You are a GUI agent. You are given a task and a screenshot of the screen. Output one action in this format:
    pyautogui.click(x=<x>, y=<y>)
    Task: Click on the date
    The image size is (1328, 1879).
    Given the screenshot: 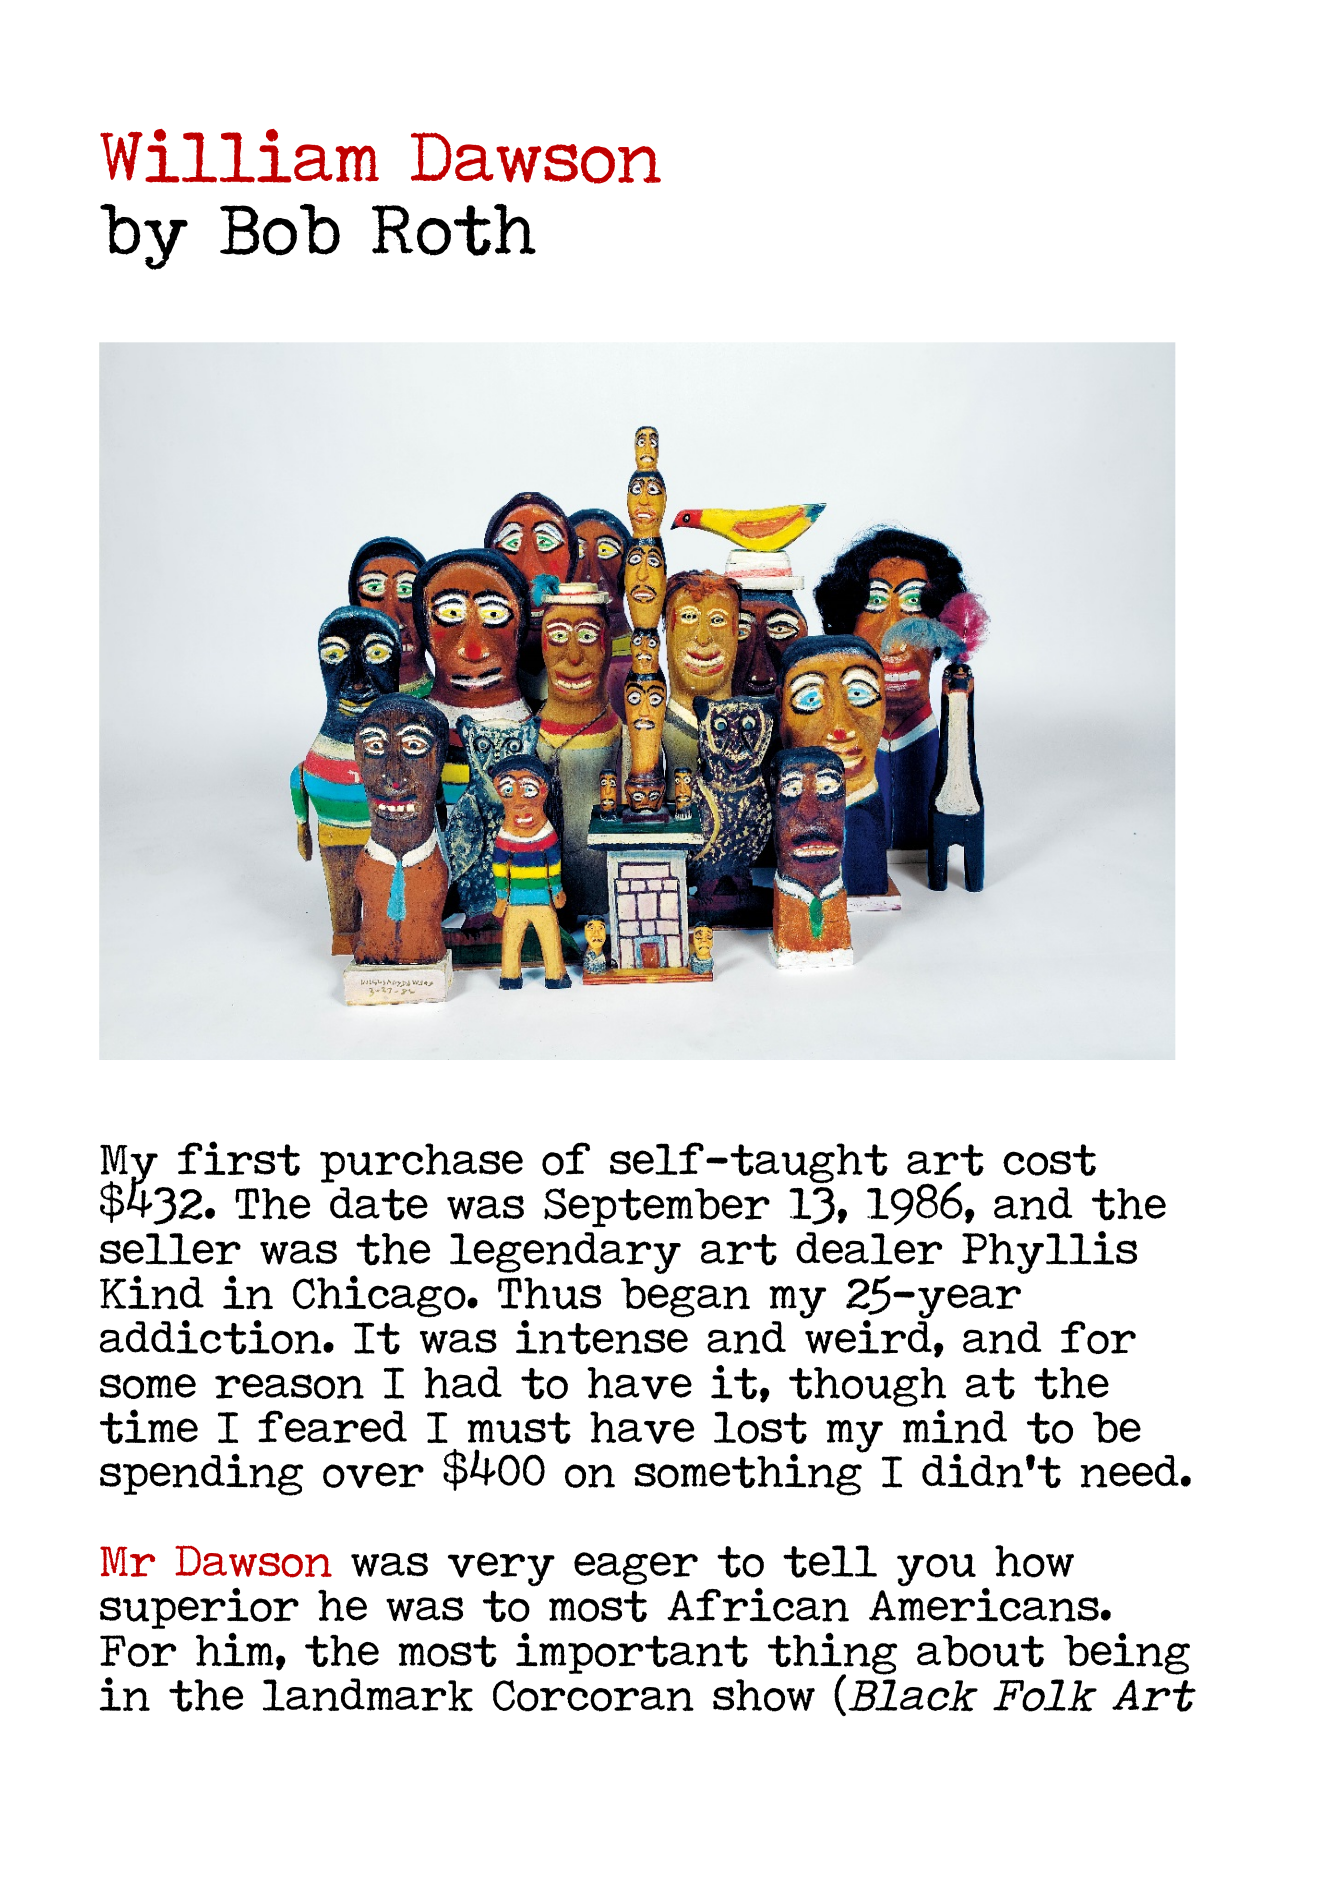 What is the action you would take?
    pyautogui.click(x=379, y=1204)
